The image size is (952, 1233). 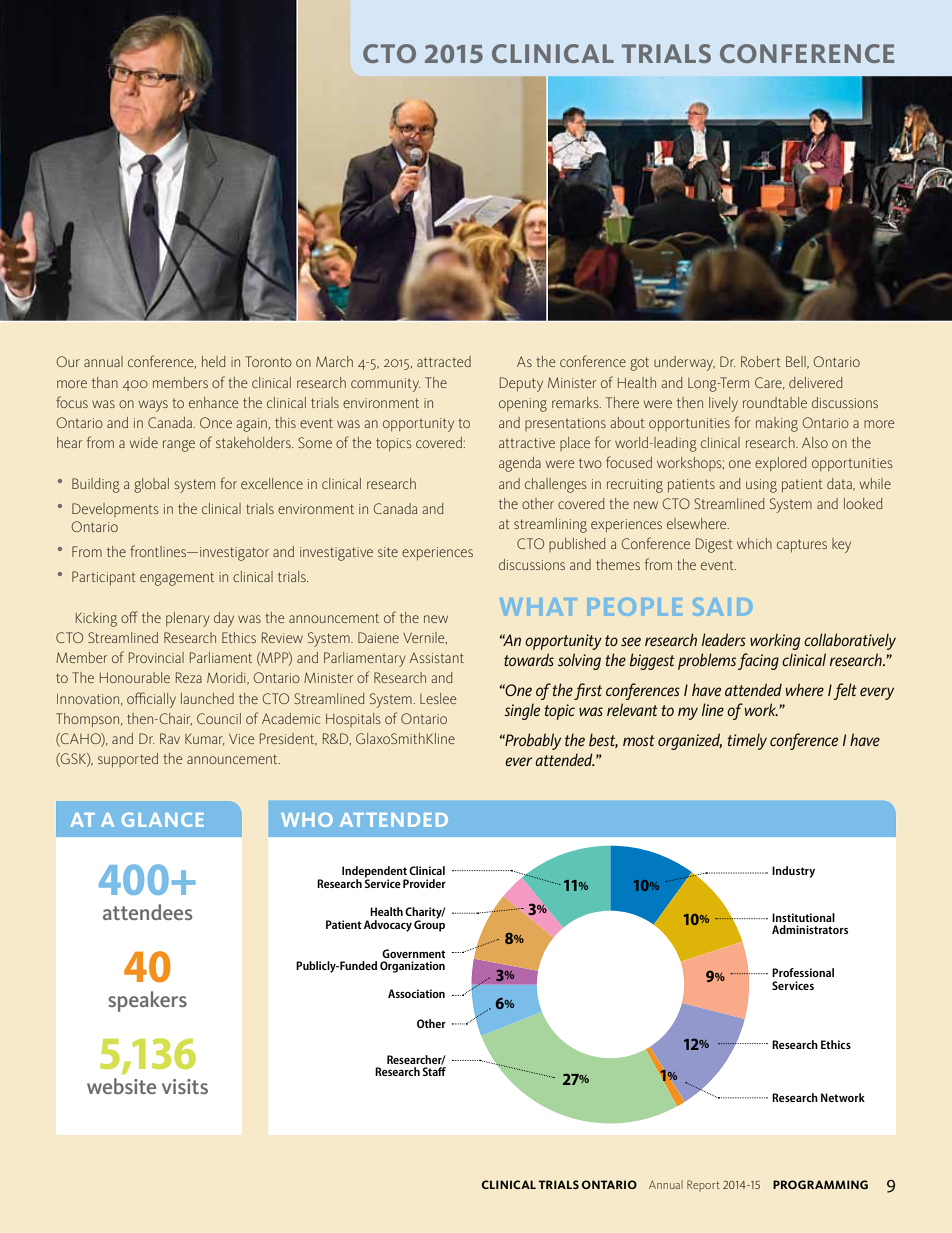 What do you see at coordinates (185, 1086) in the image?
I see `visits` at bounding box center [185, 1086].
